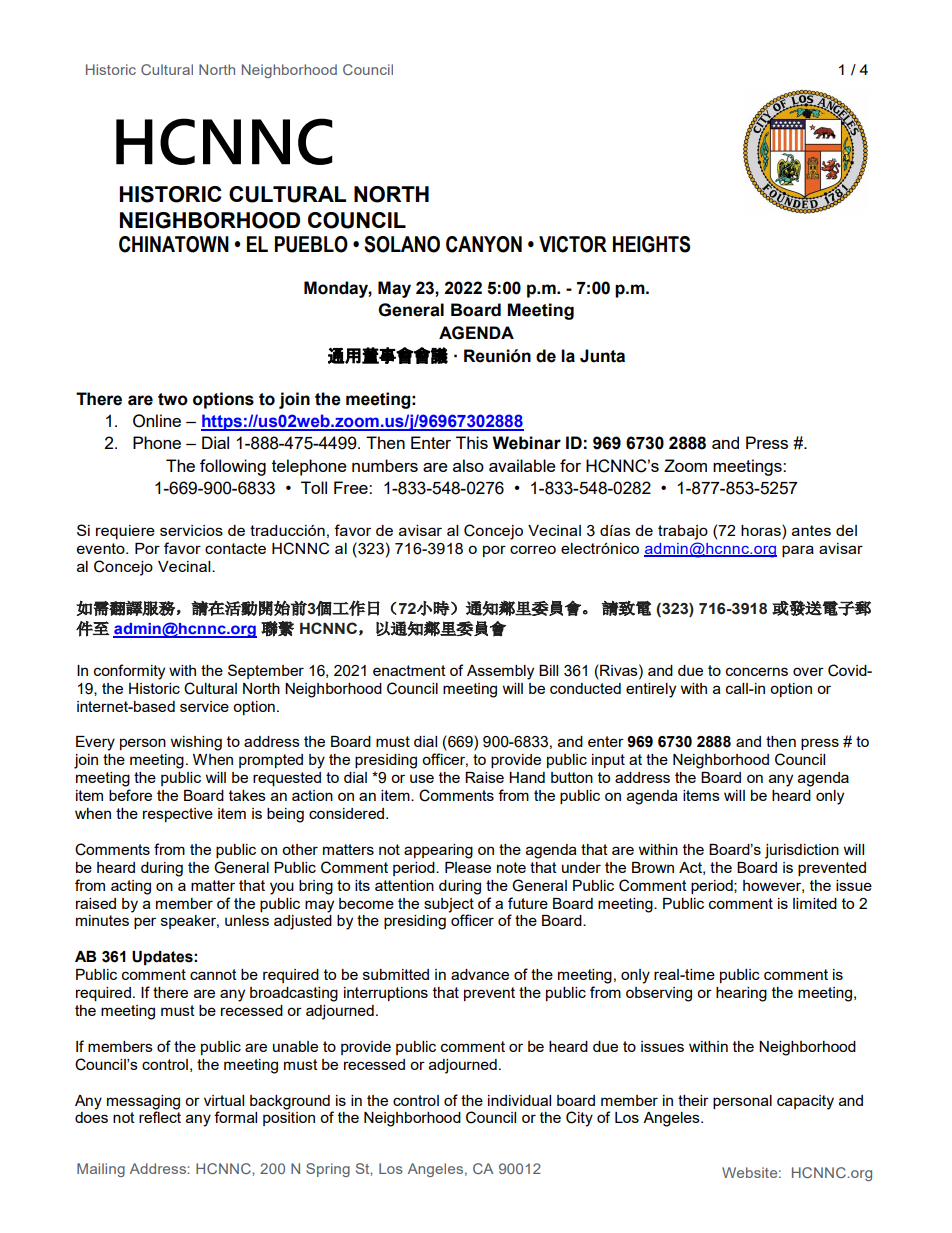 The width and height of the image is (952, 1233). I want to click on HEIGHTS, so click(651, 244).
